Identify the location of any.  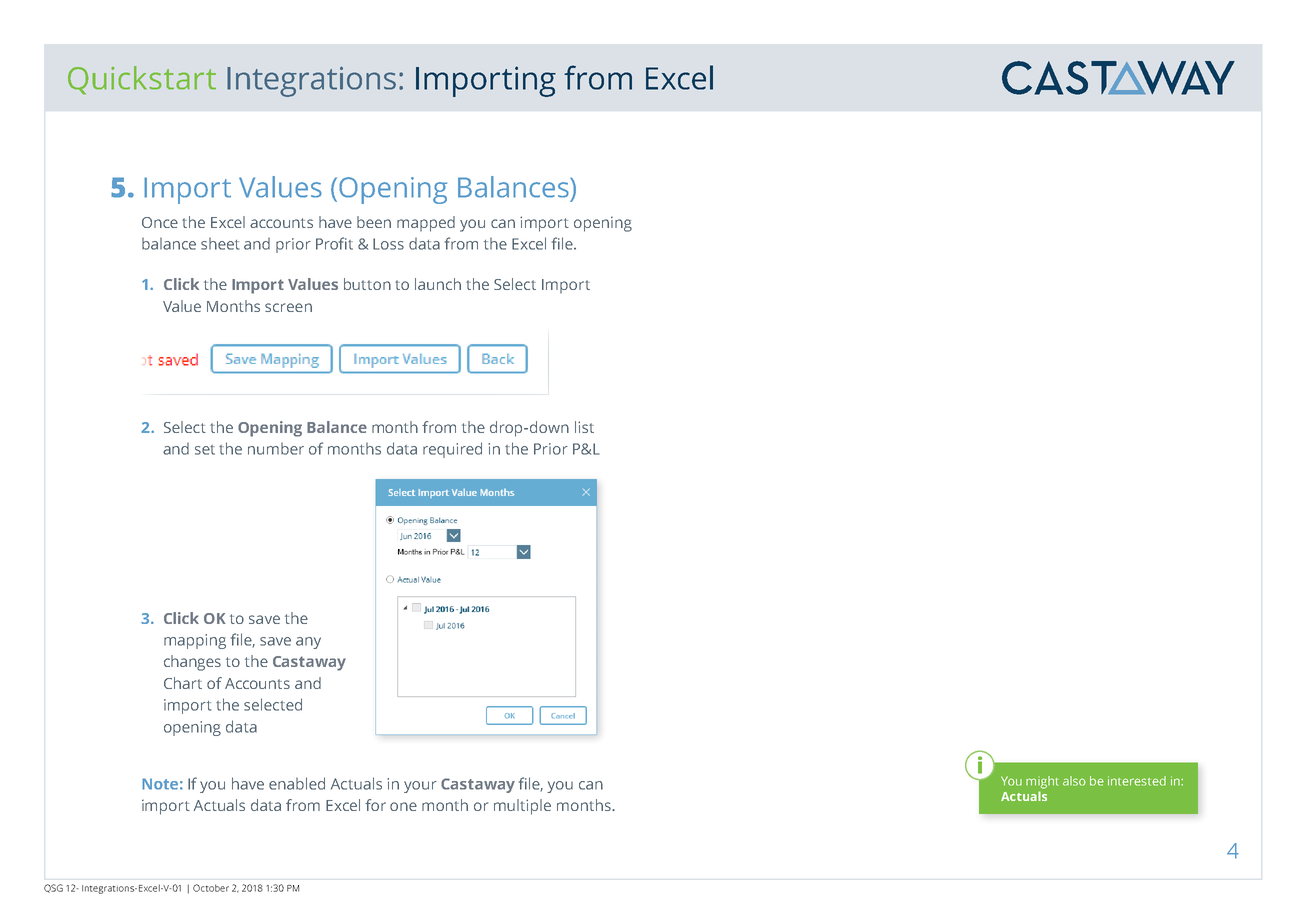
(308, 643).
